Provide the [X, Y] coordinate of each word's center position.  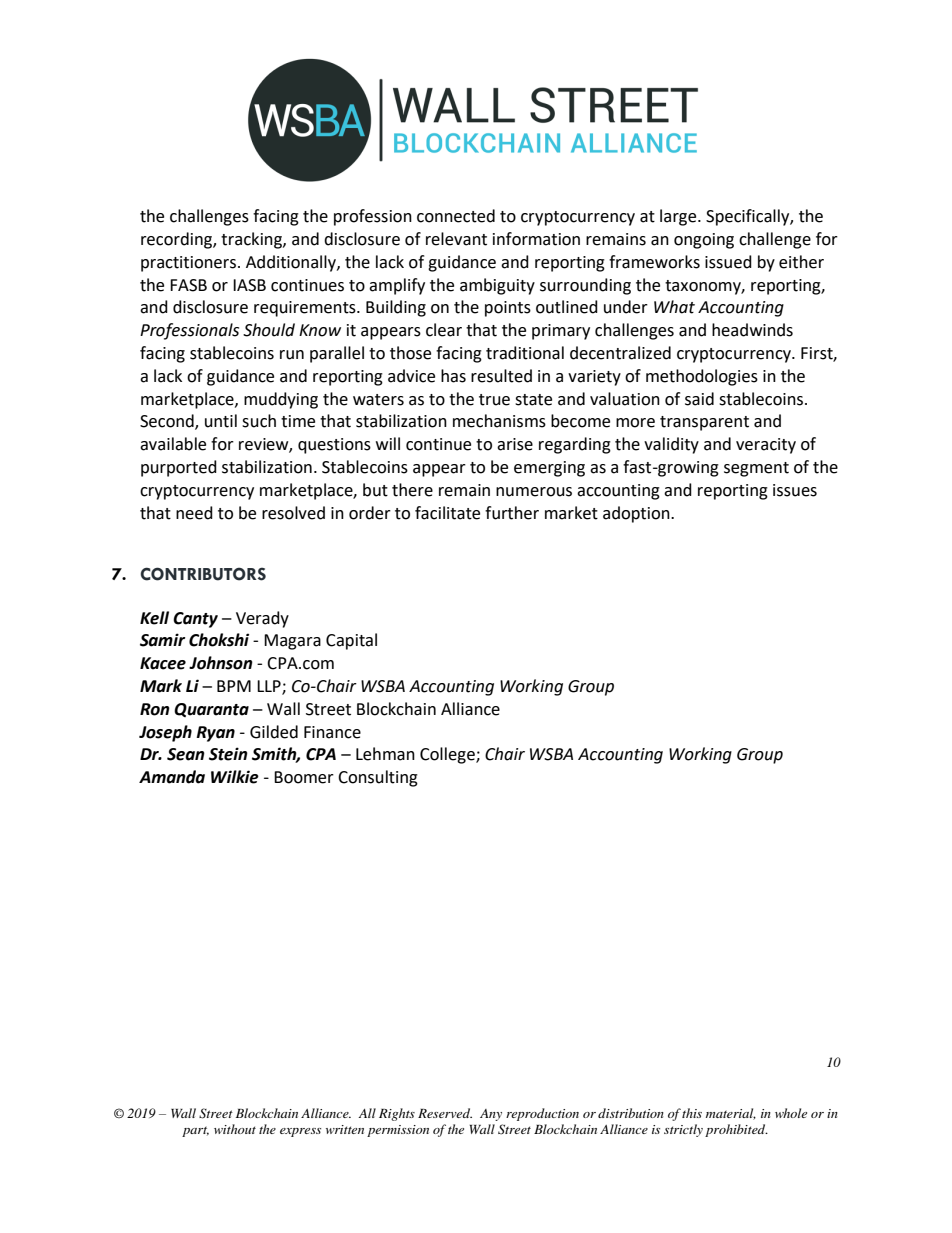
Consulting [378, 778]
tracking [252, 240]
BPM [234, 686]
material [731, 1114]
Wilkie [235, 777]
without [235, 1129]
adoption [637, 514]
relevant [456, 239]
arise [515, 444]
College [448, 755]
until [221, 421]
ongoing [704, 241]
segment [756, 469]
